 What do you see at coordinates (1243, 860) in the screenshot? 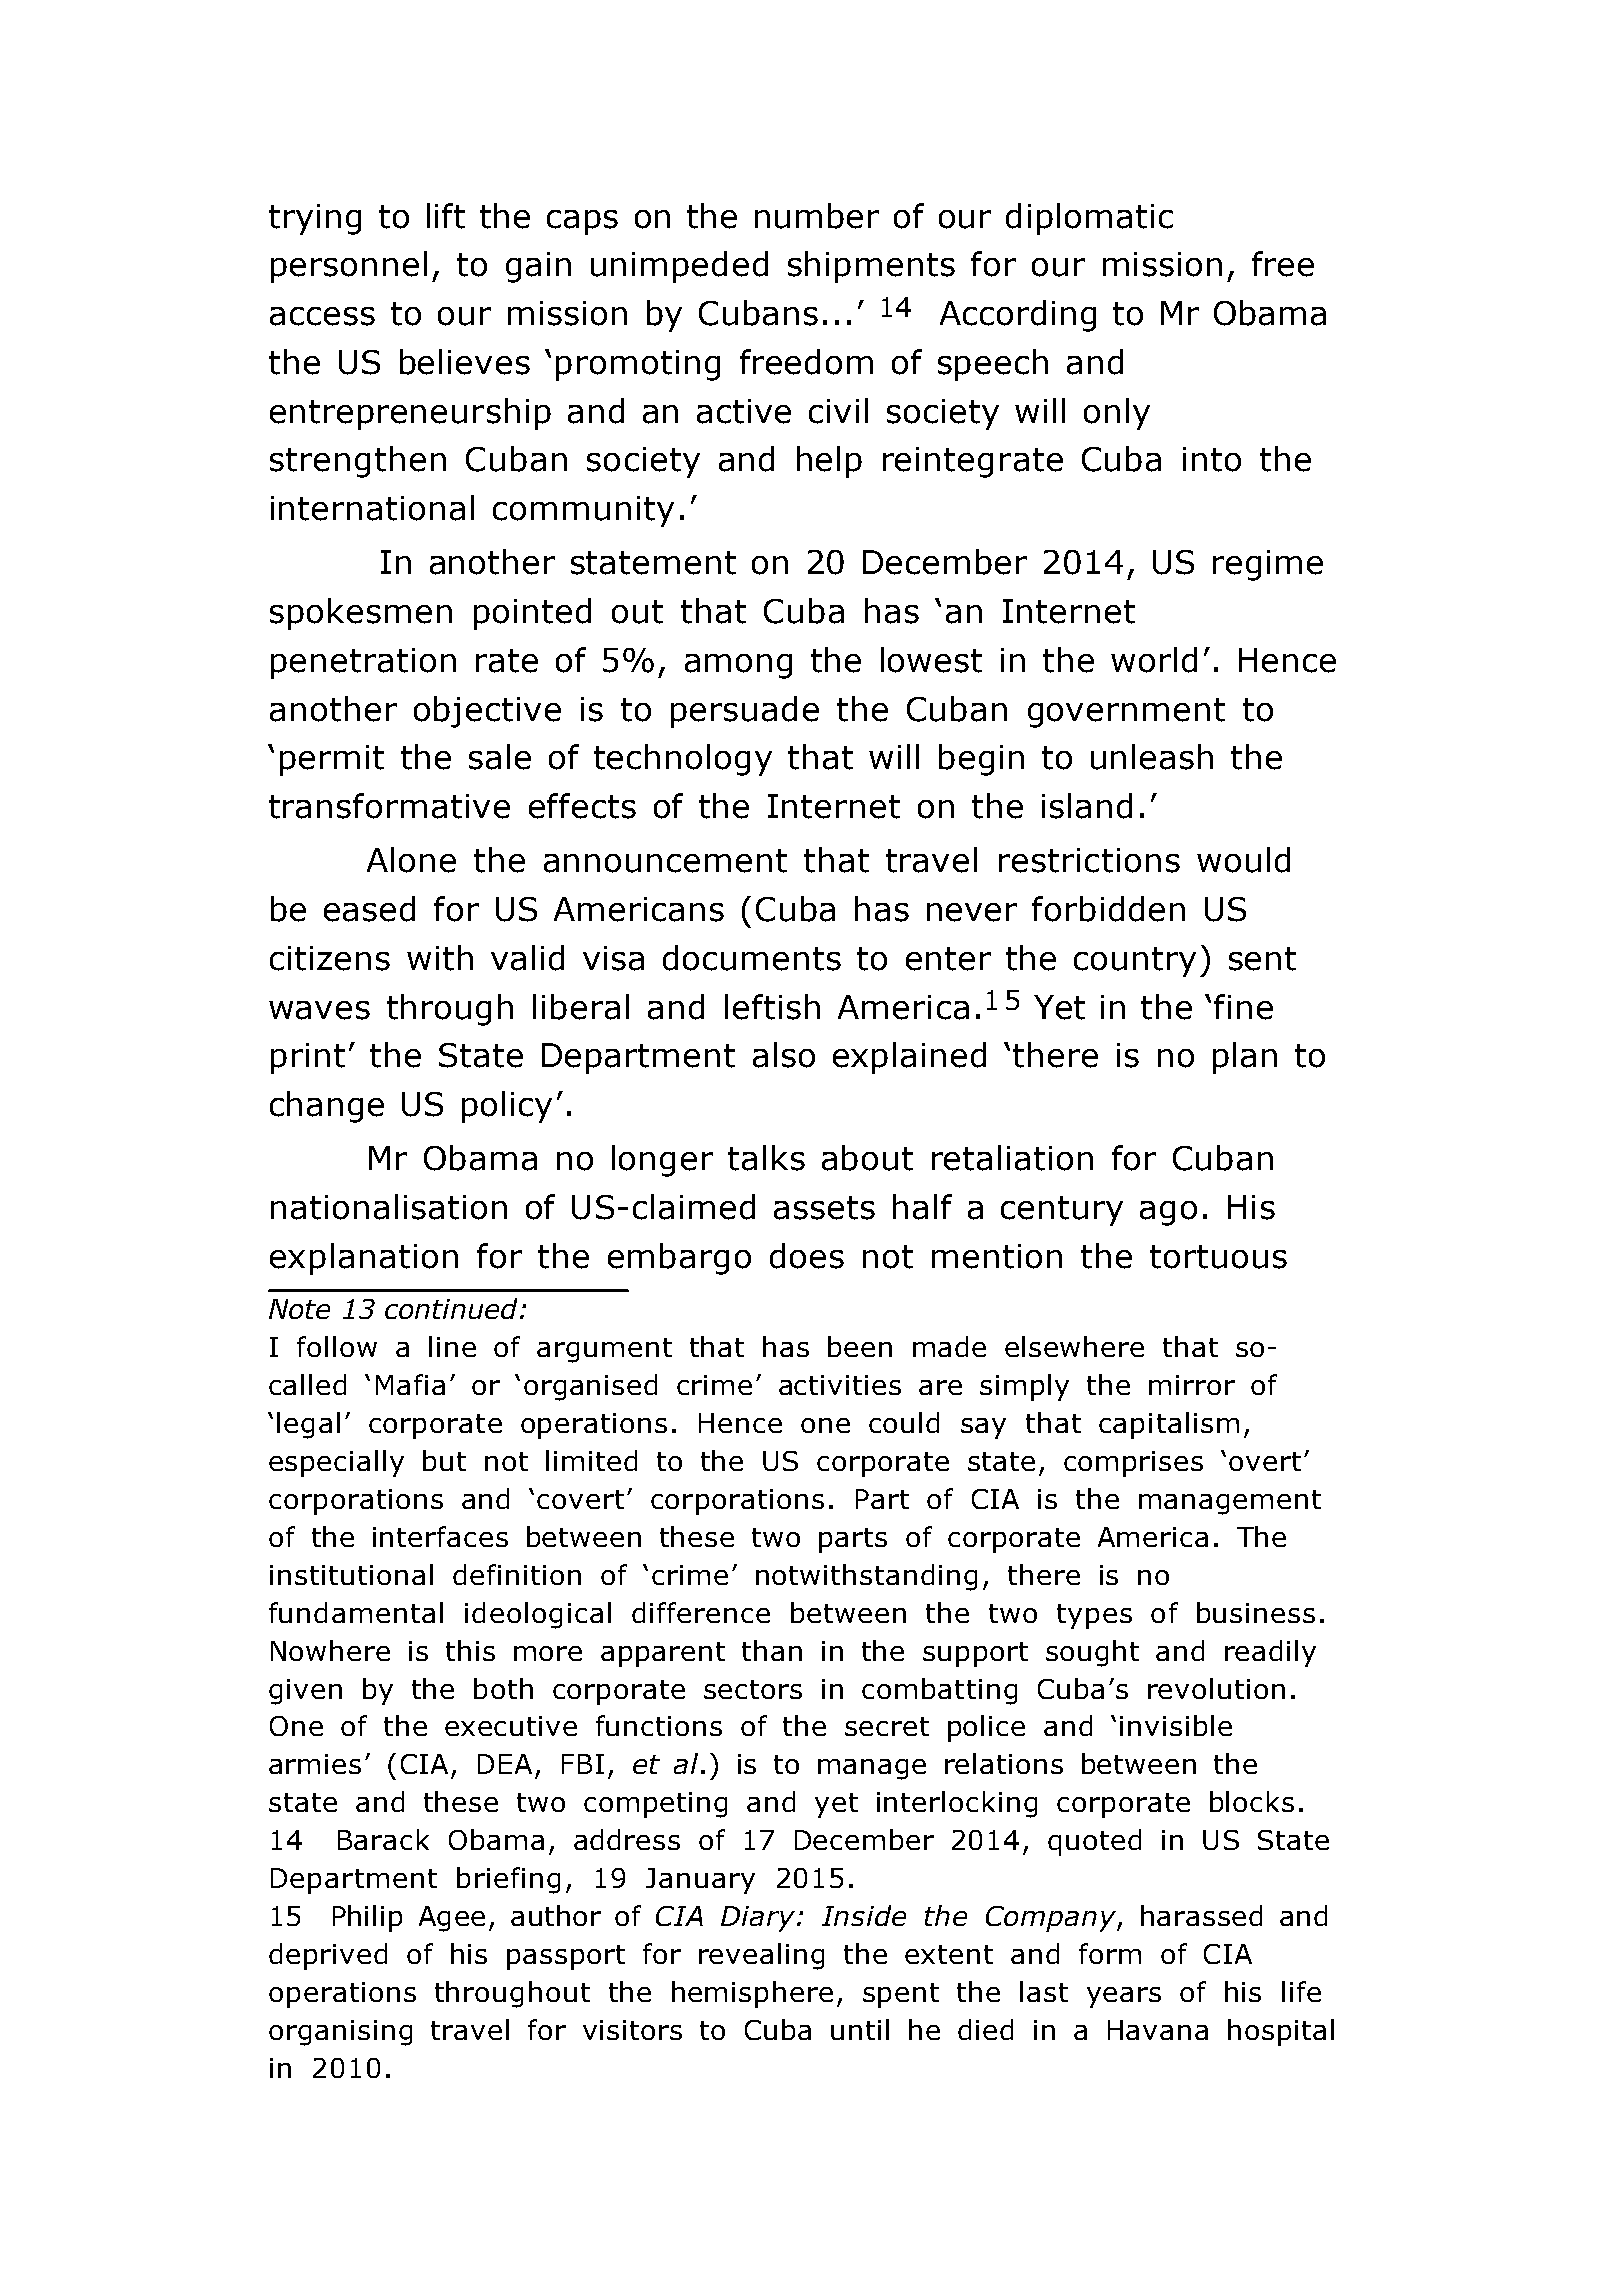
I see `would` at bounding box center [1243, 860].
